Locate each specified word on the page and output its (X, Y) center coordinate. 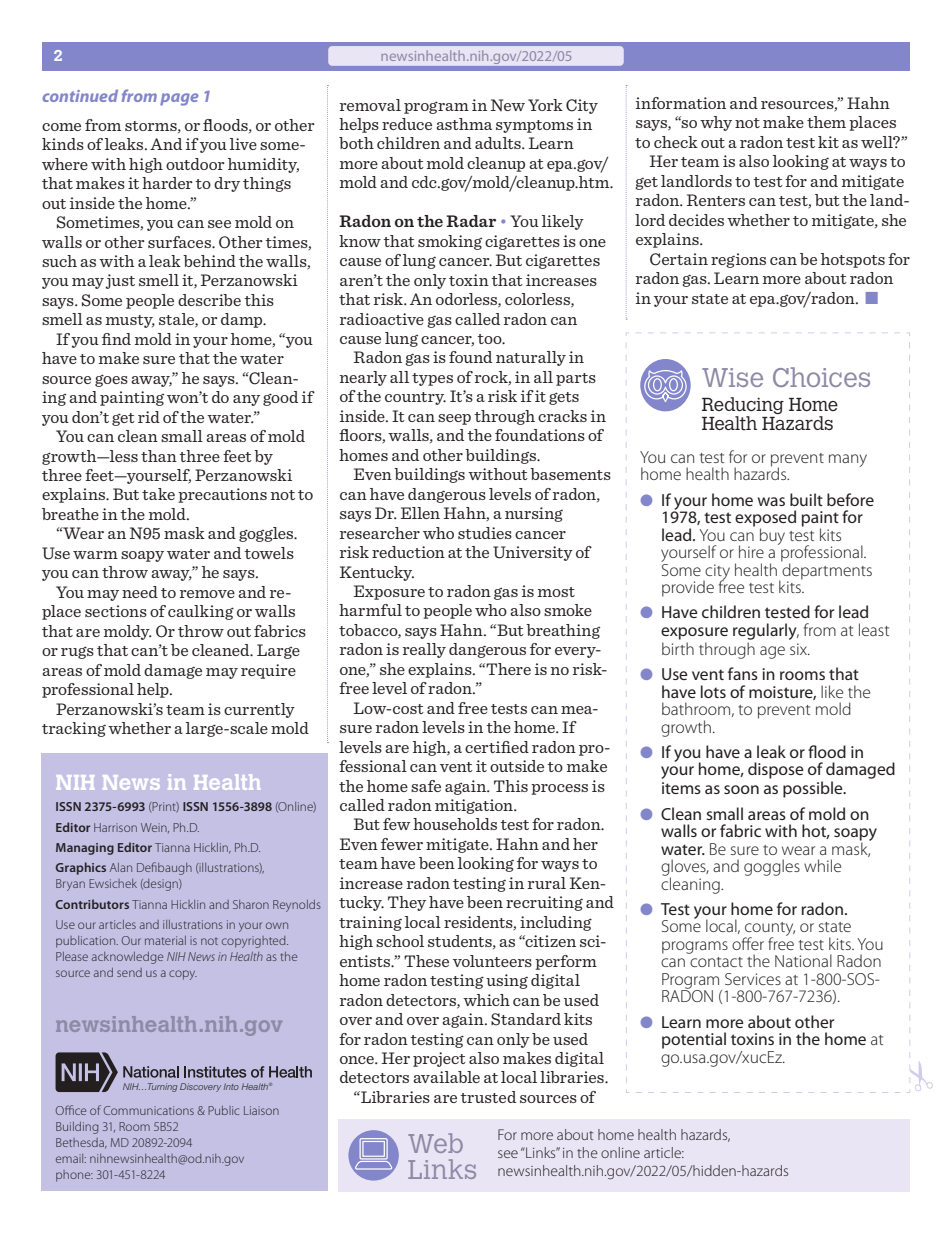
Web (435, 1143)
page (179, 99)
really (424, 650)
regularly (766, 631)
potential (694, 1040)
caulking (201, 612)
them (826, 122)
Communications (149, 1110)
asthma (464, 124)
